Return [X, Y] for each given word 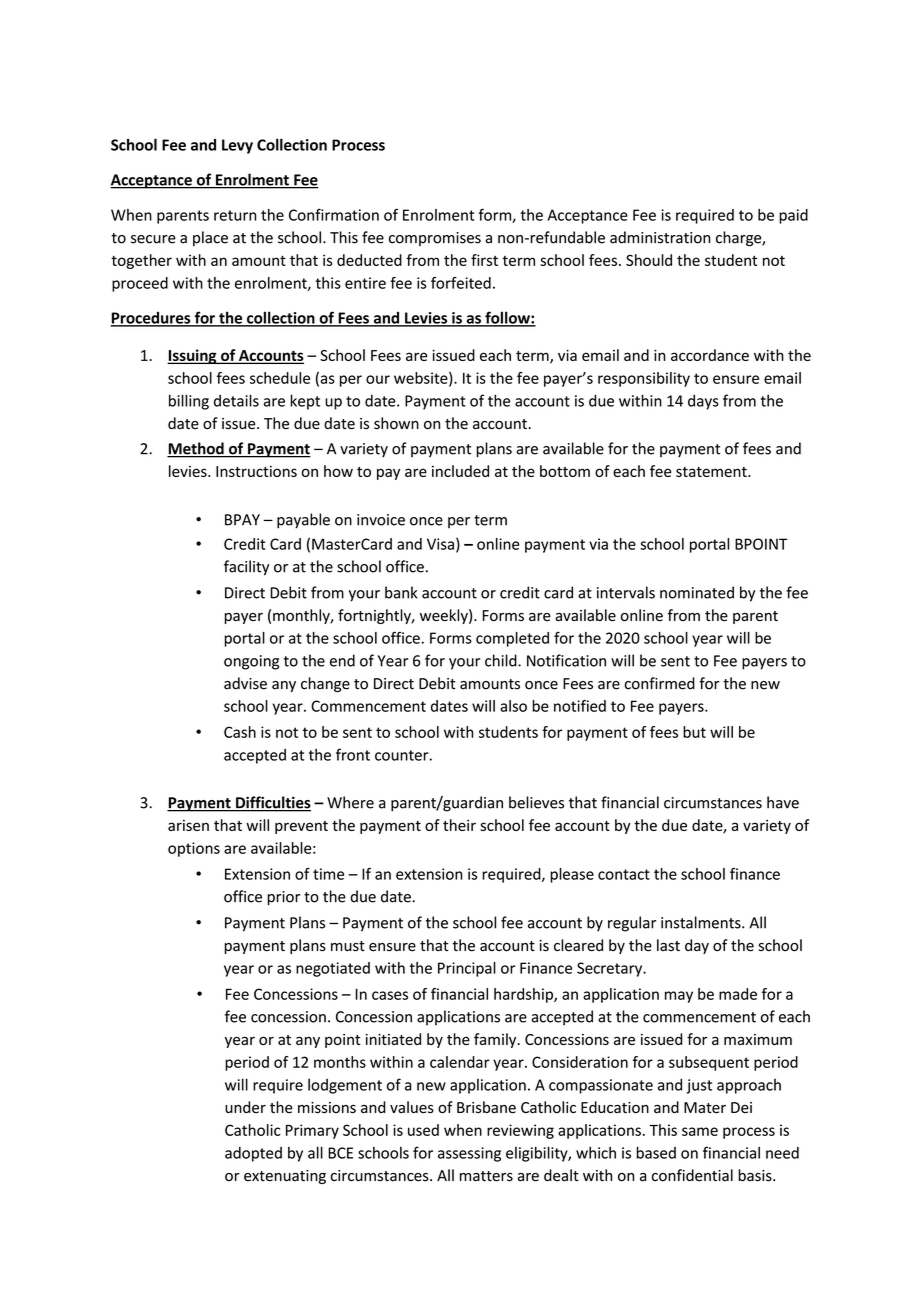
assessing [469, 1154]
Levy [237, 146]
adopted [253, 1154]
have [783, 802]
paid [793, 216]
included [460, 471]
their [459, 825]
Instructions [256, 471]
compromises [435, 239]
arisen [188, 825]
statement [712, 472]
